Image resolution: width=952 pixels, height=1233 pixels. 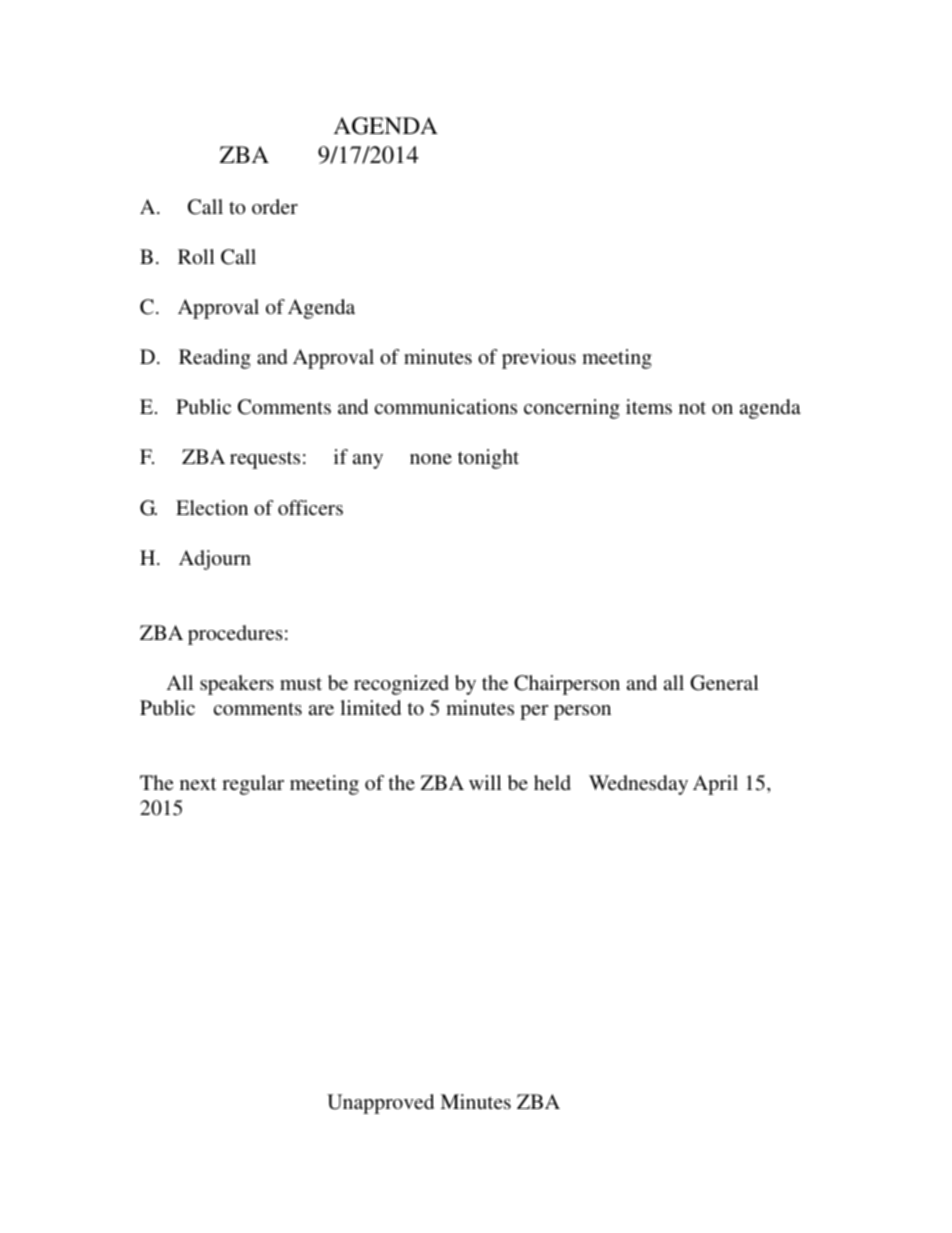 What do you see at coordinates (485, 782) in the screenshot?
I see `will` at bounding box center [485, 782].
